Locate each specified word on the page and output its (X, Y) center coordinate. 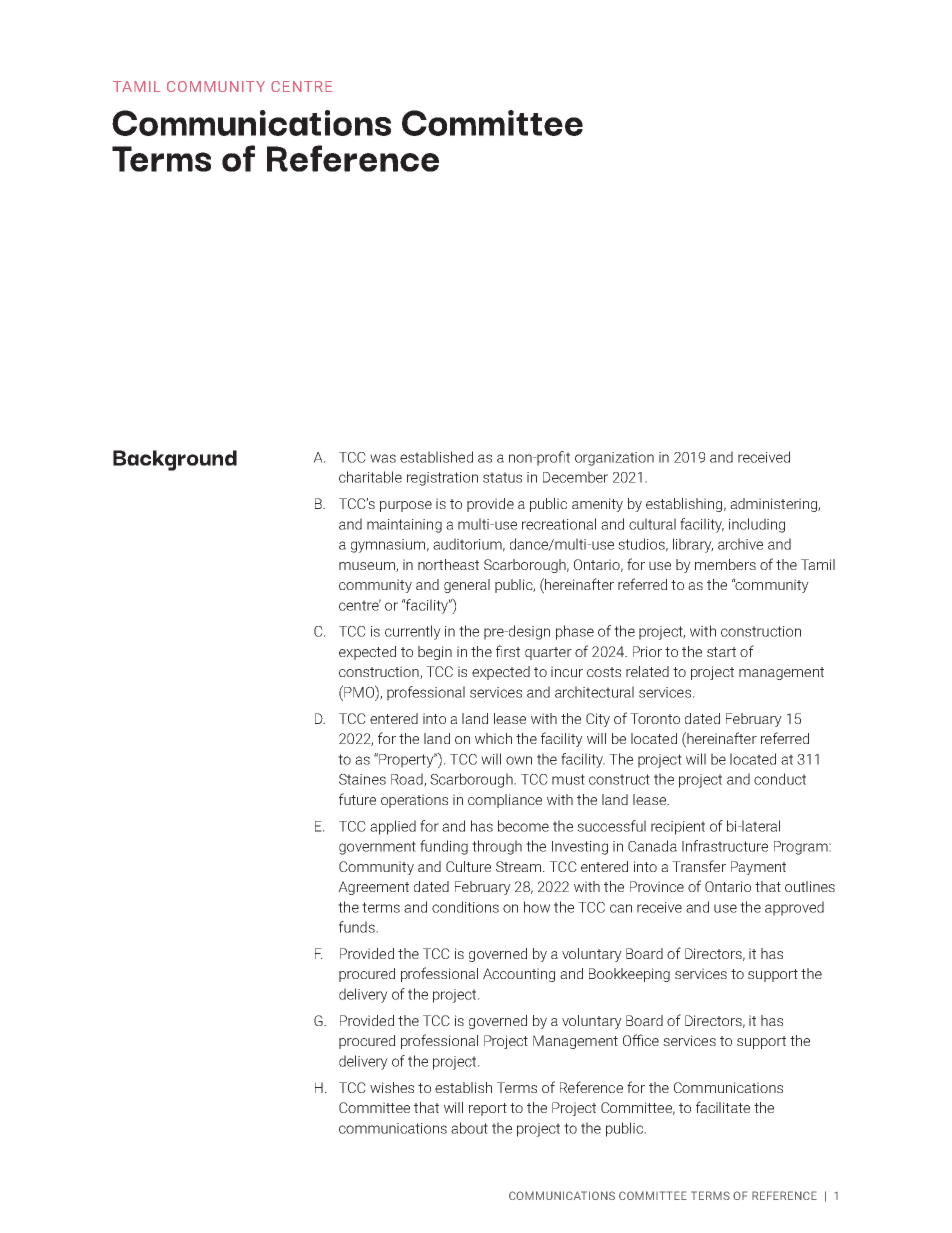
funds (358, 927)
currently (413, 632)
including (757, 525)
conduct (780, 779)
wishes (392, 1087)
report (488, 1109)
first (508, 651)
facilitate (723, 1107)
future (357, 799)
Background (175, 460)
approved (794, 908)
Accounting (519, 975)
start (721, 652)
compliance (505, 801)
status (502, 477)
